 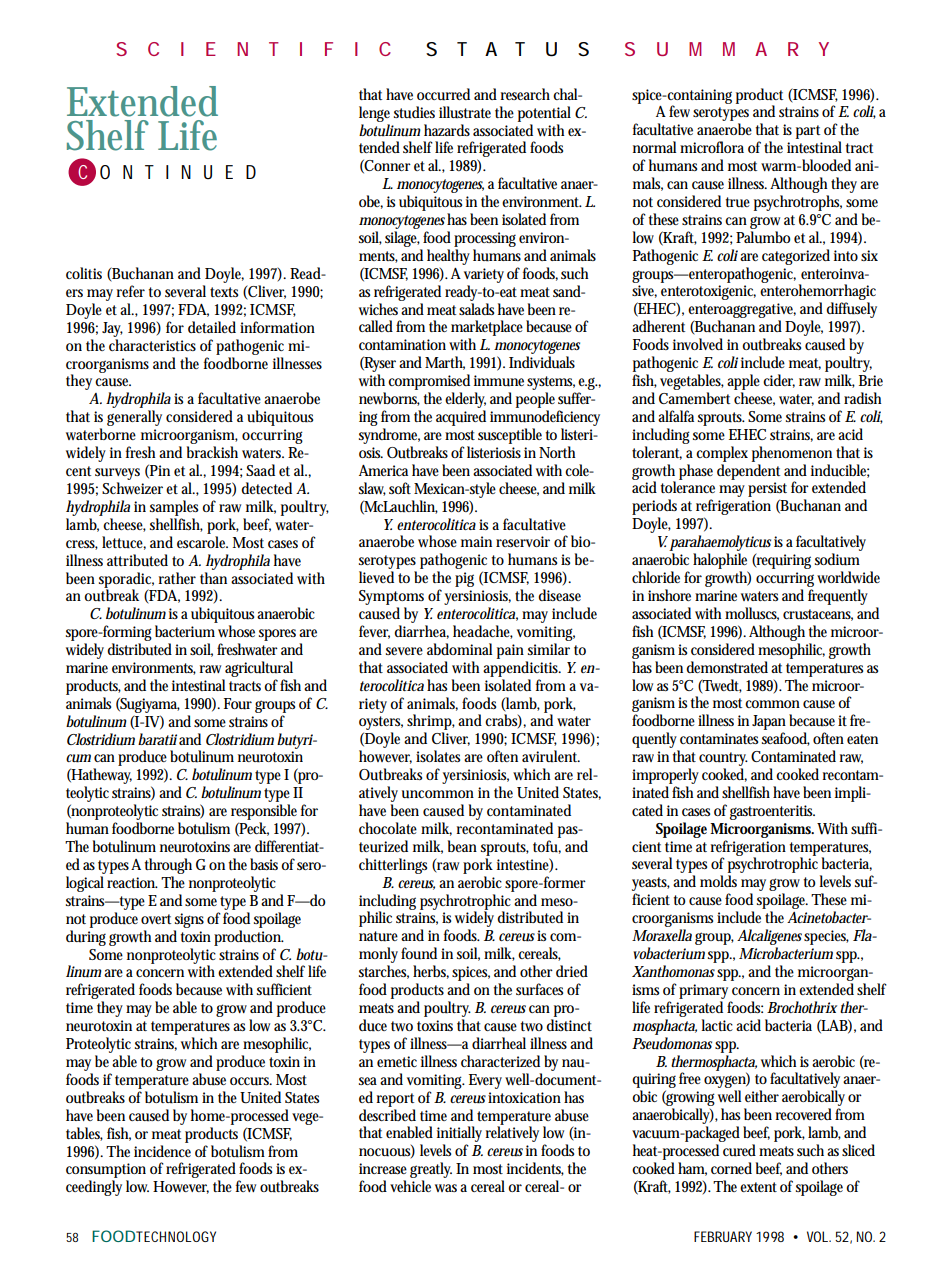 I want to click on incidence, so click(x=162, y=1151).
